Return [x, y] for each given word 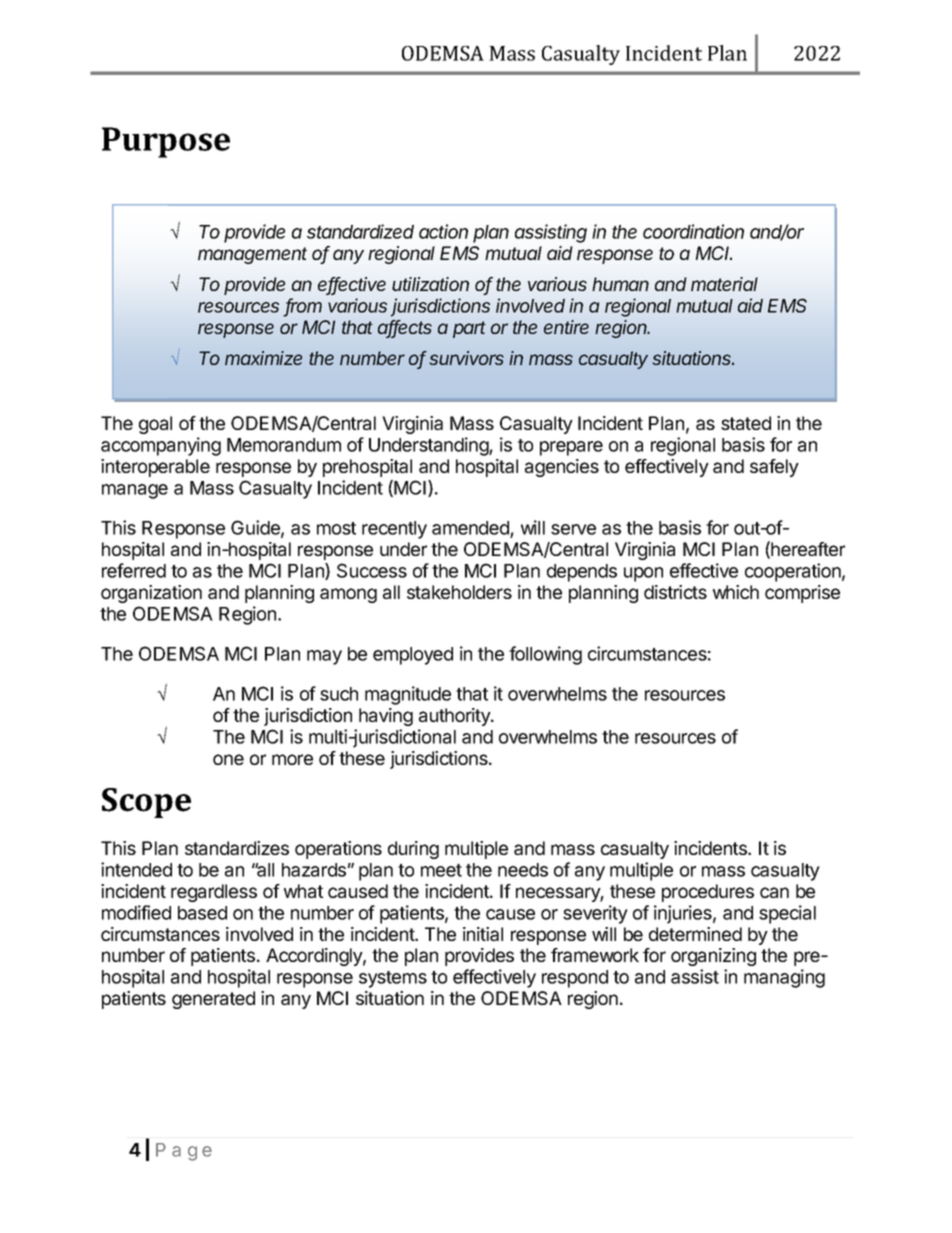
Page [184, 1152]
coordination [693, 231]
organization [151, 594]
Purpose [166, 142]
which [736, 592]
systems [393, 979]
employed [413, 656]
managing [784, 978]
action [443, 231]
